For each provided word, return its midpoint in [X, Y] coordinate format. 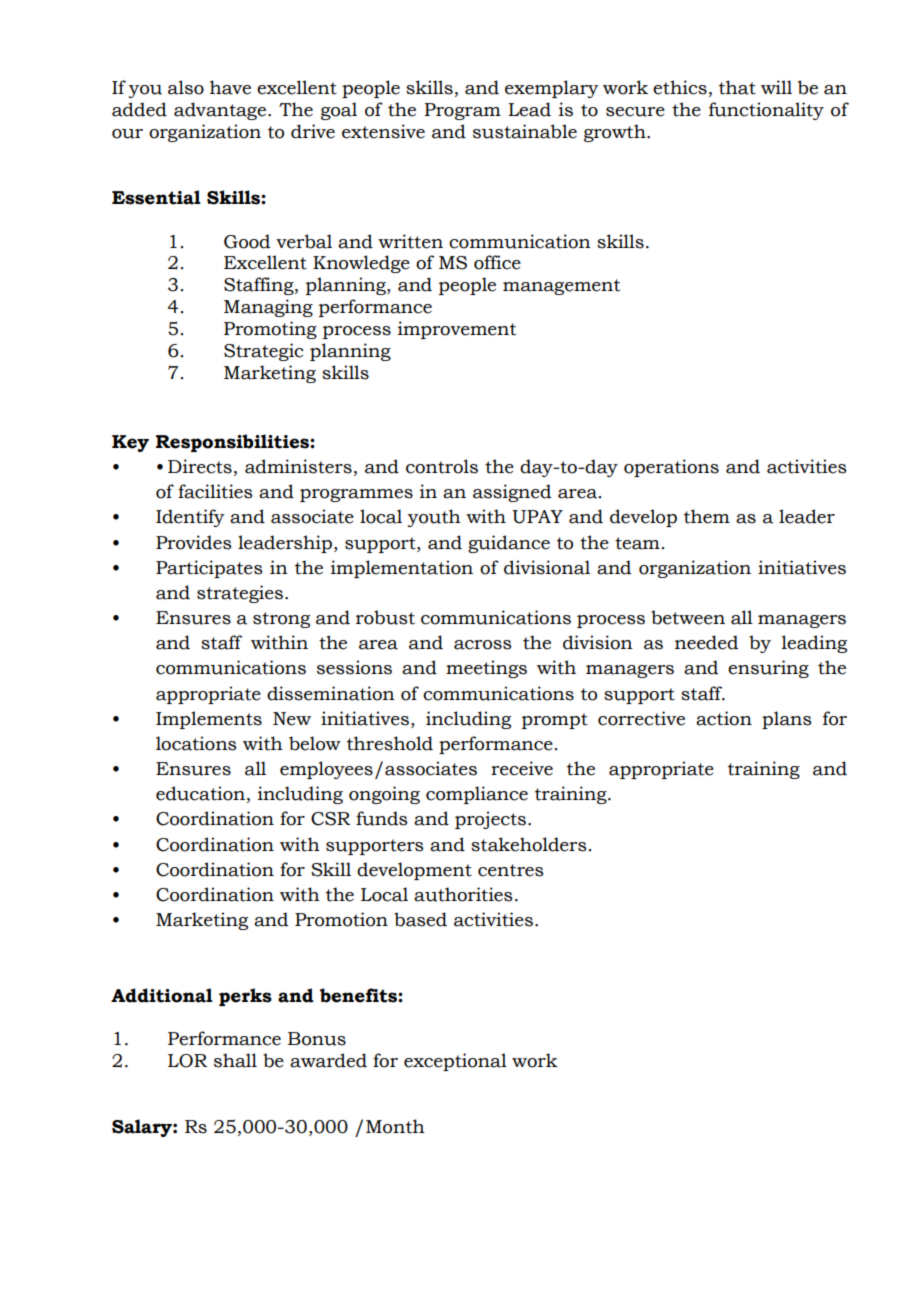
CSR [330, 819]
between [688, 617]
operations [671, 468]
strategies [240, 594]
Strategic [263, 352]
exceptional [455, 1062]
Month [395, 1126]
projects [490, 820]
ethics [680, 87]
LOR [187, 1061]
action [724, 718]
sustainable [525, 131]
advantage [221, 111]
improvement [457, 330]
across [483, 645]
